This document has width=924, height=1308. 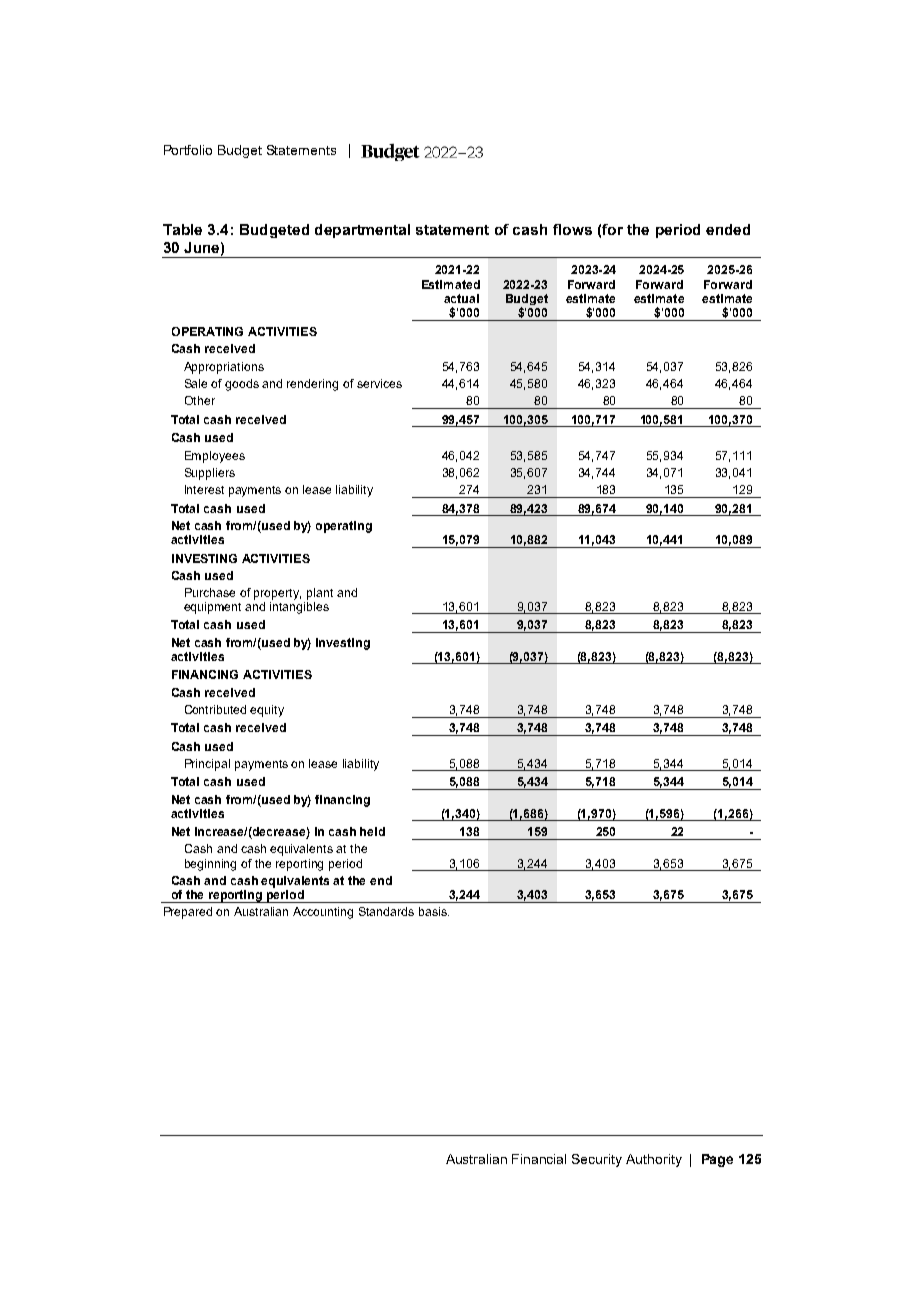 What do you see at coordinates (362, 231) in the document?
I see `departmental` at bounding box center [362, 231].
